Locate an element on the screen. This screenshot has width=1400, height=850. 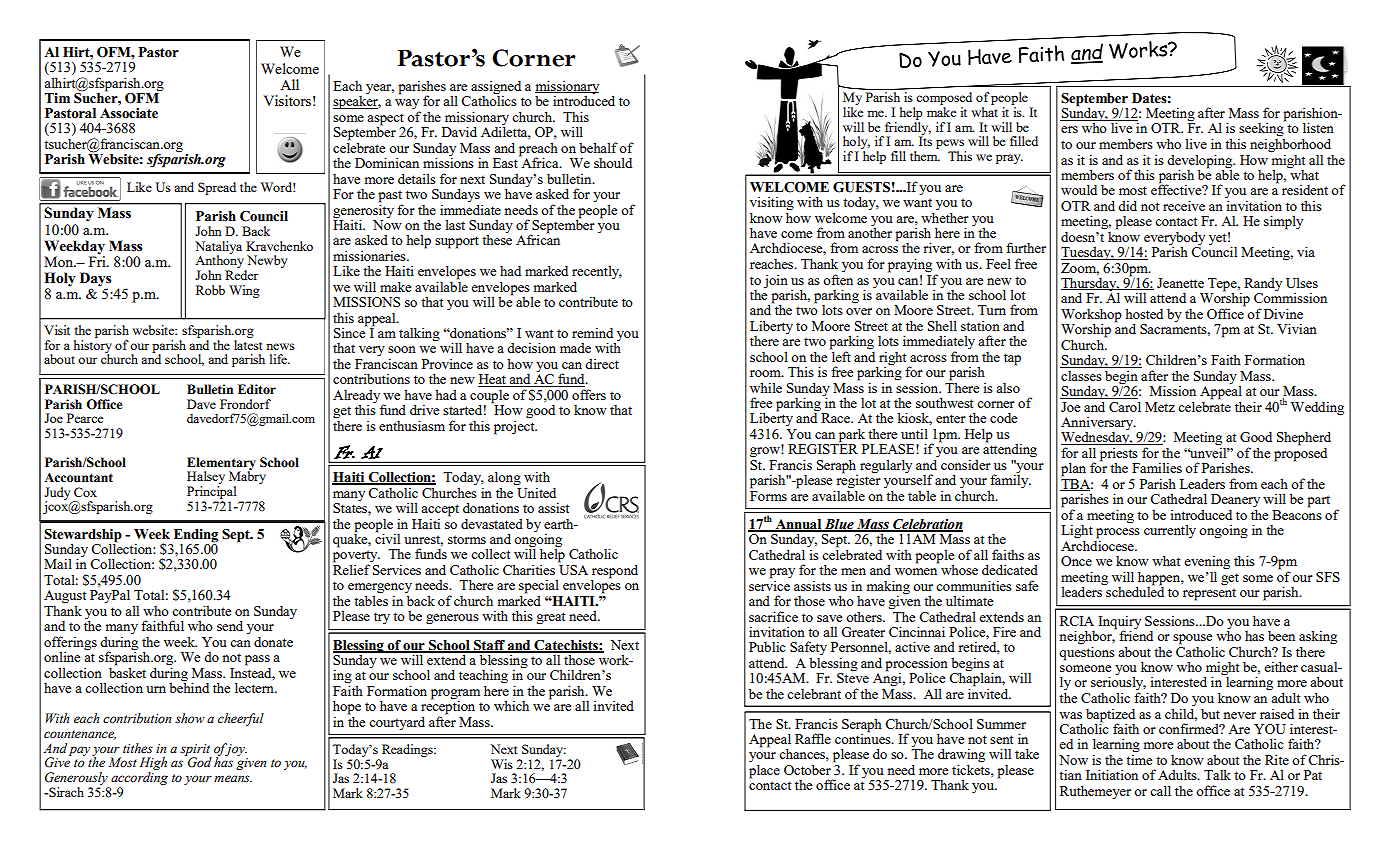
Elementary is located at coordinates (221, 464).
